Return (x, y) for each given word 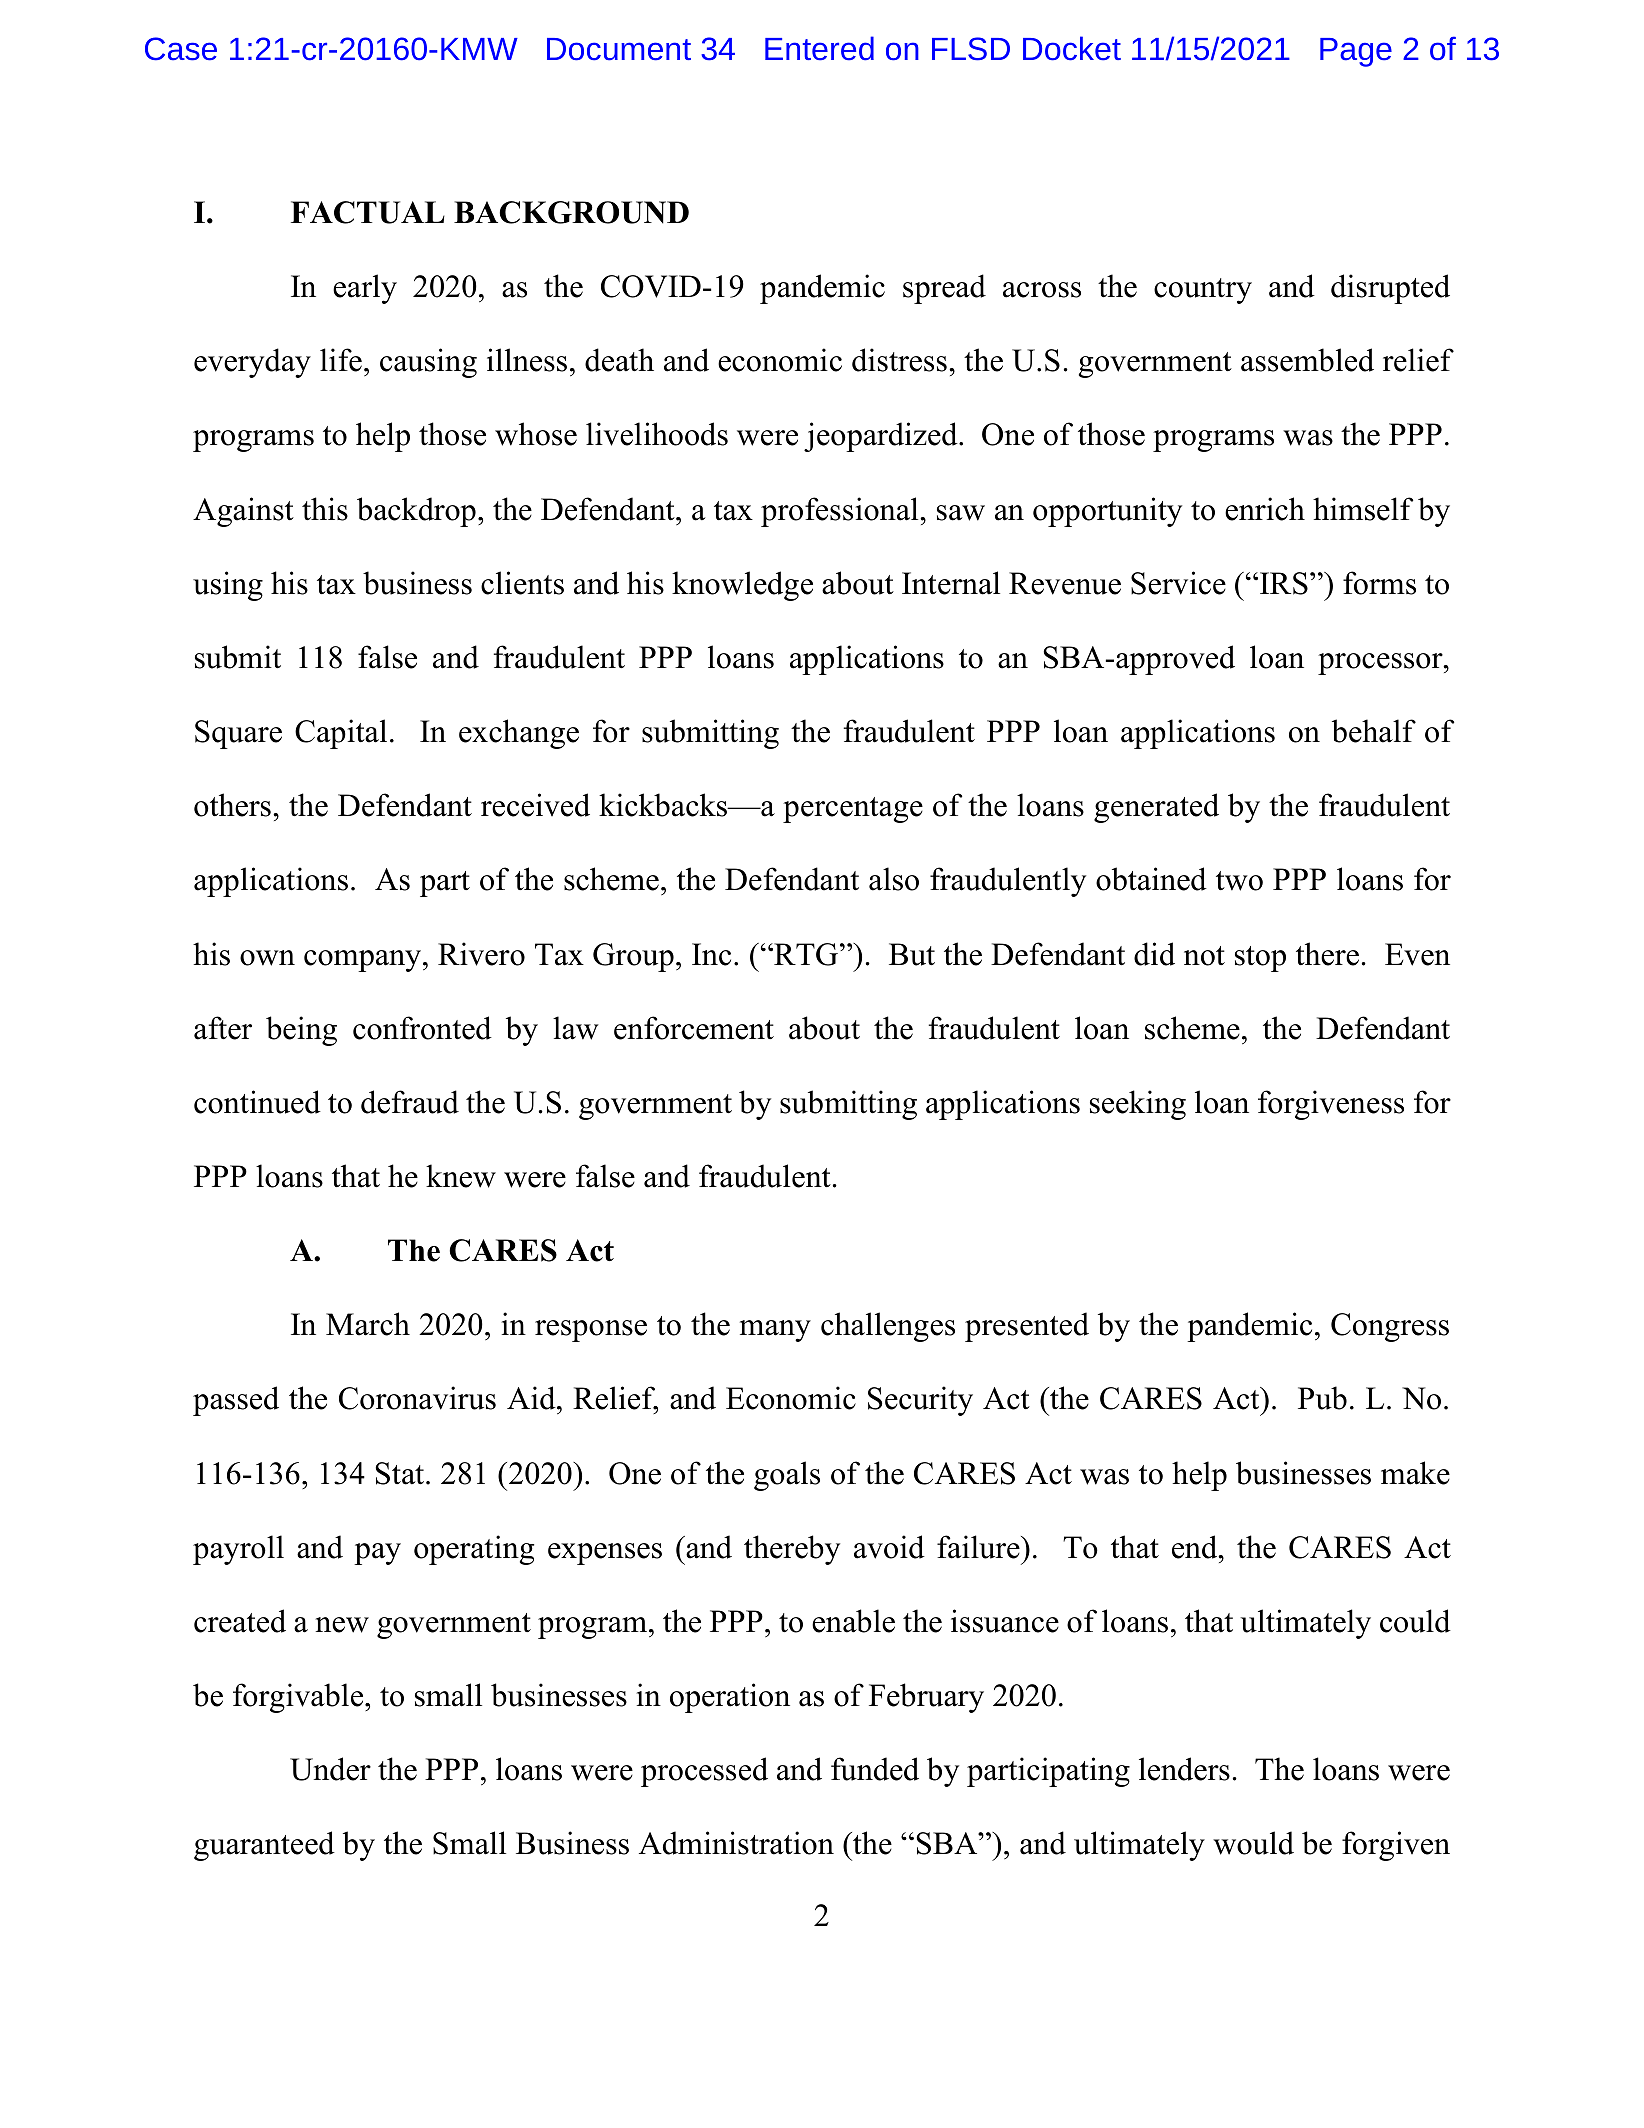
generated (1156, 808)
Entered (819, 48)
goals (787, 1476)
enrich (1265, 509)
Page (1356, 52)
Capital (341, 734)
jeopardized (882, 437)
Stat (401, 1473)
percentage (853, 810)
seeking (1138, 1105)
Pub (1322, 1398)
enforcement (694, 1028)
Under (330, 1769)
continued (257, 1102)
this (325, 509)
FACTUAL (368, 212)
